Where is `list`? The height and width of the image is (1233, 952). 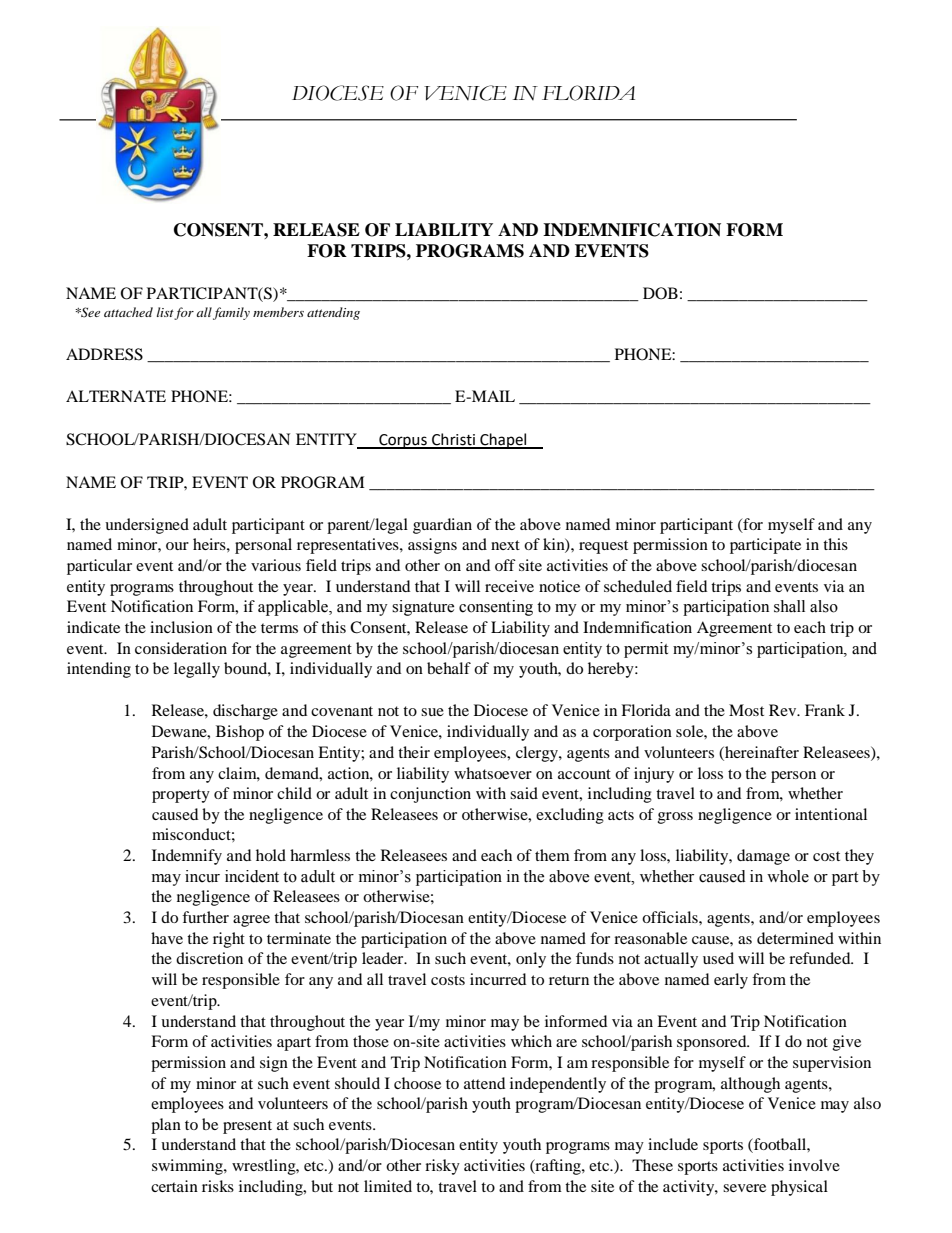 list is located at coordinates (166, 313).
